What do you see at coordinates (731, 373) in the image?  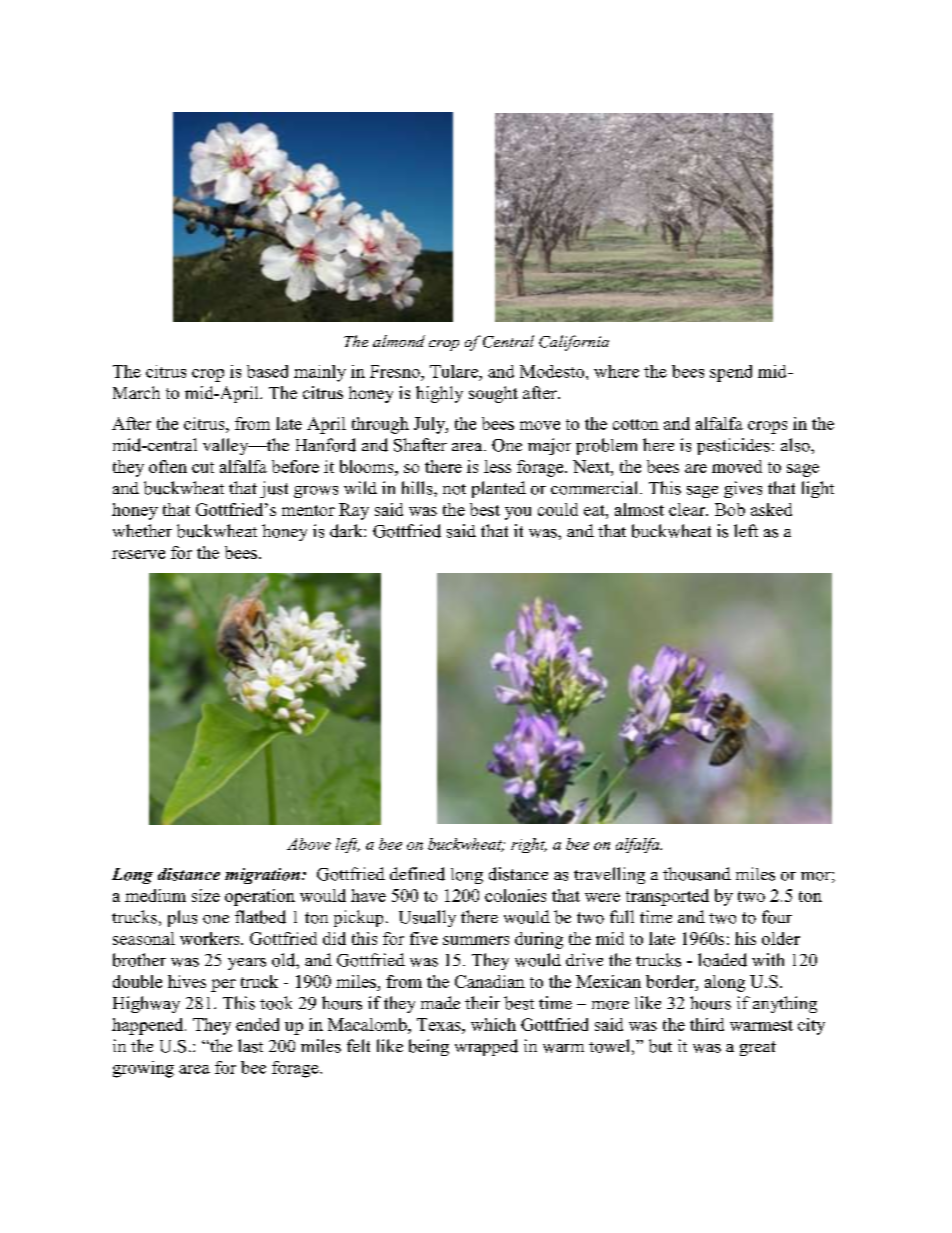 I see `spend` at bounding box center [731, 373].
